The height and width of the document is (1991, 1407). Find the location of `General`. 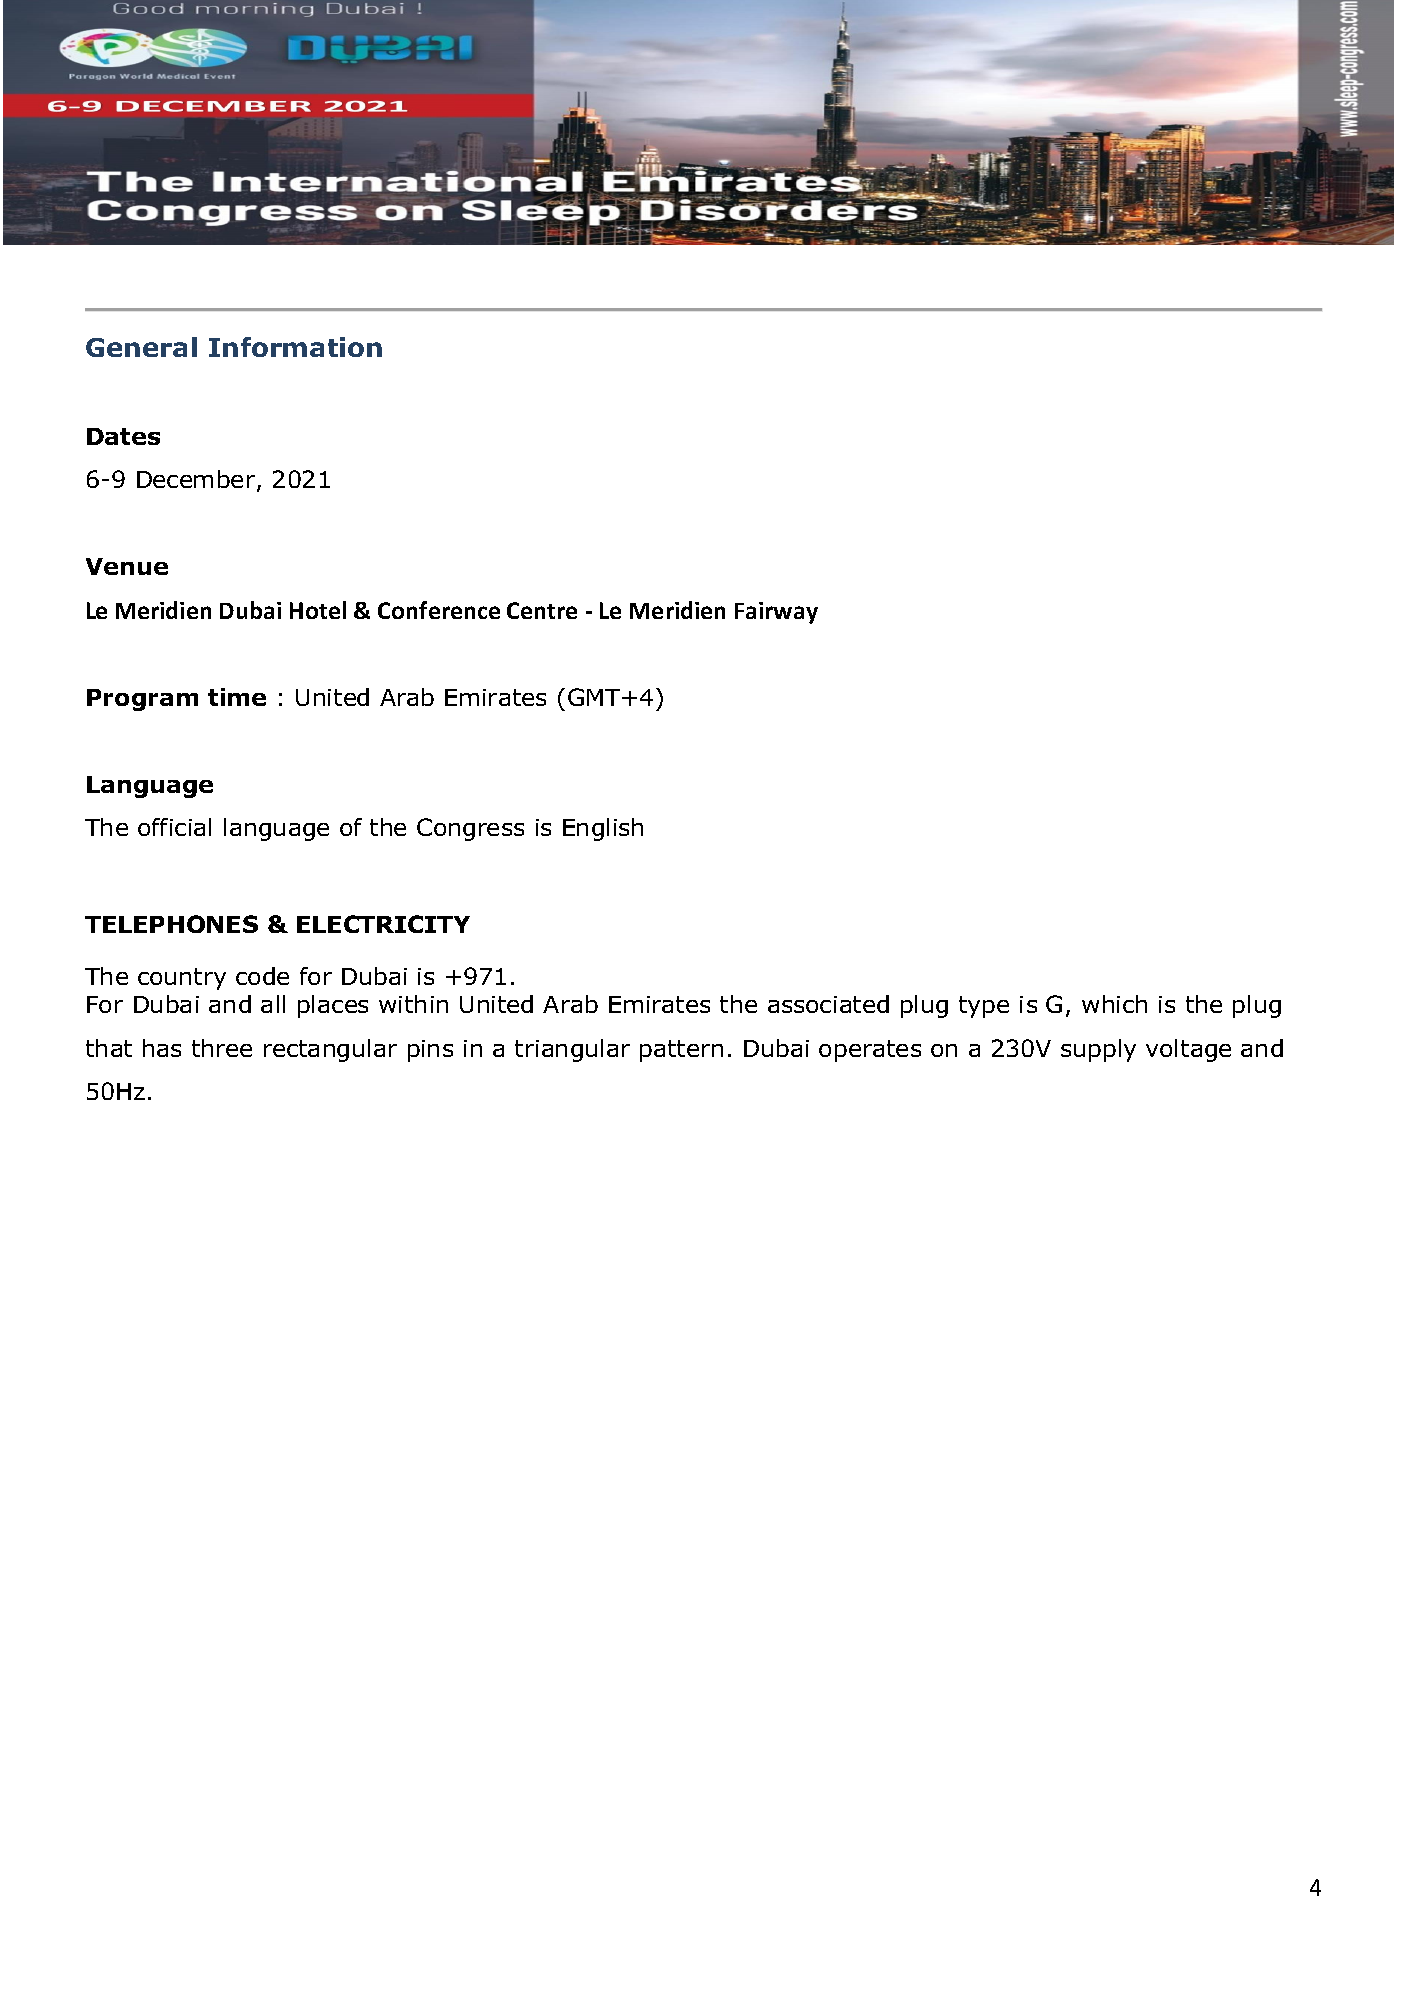

General is located at coordinates (141, 347).
